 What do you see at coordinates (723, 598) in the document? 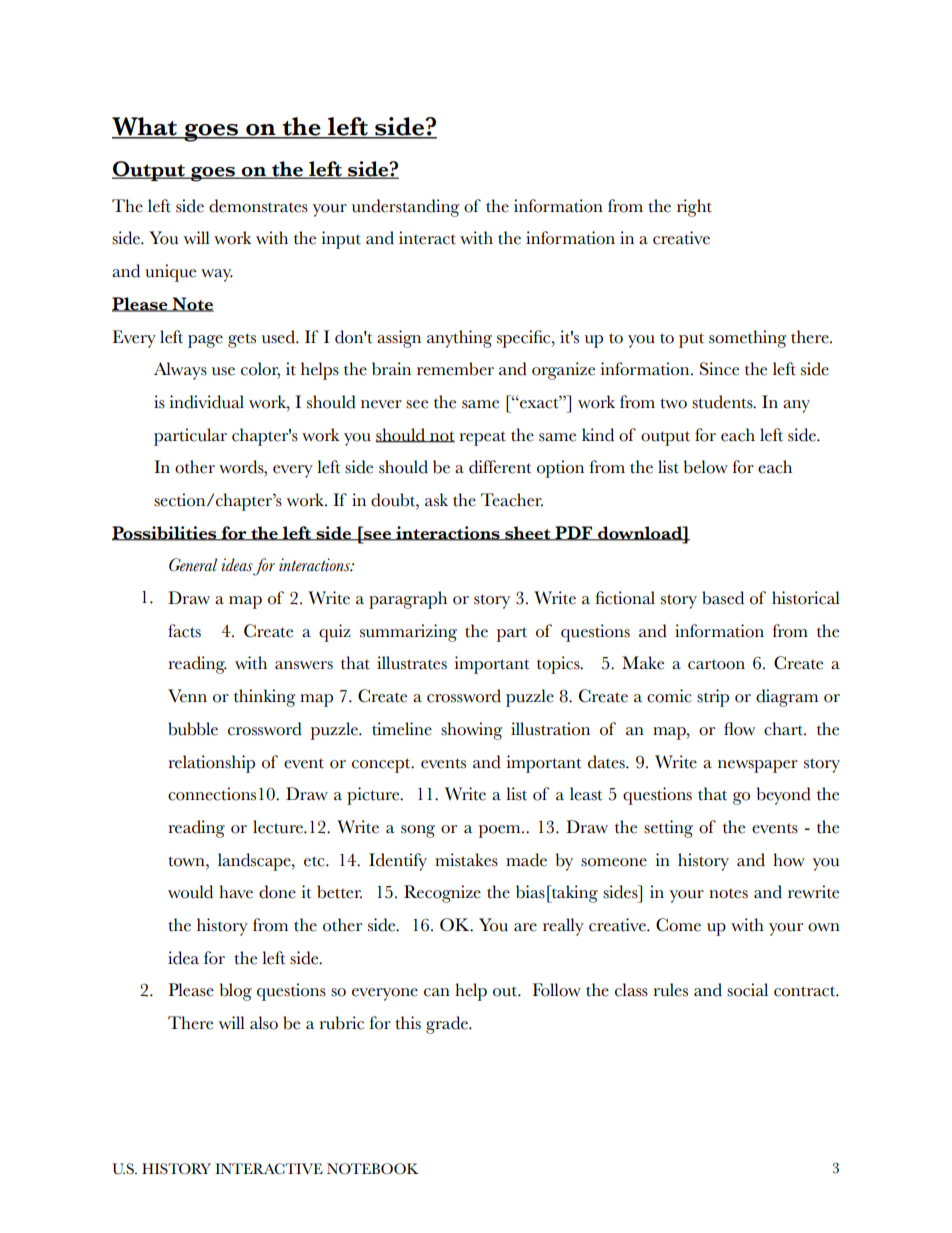
I see `based` at bounding box center [723, 598].
